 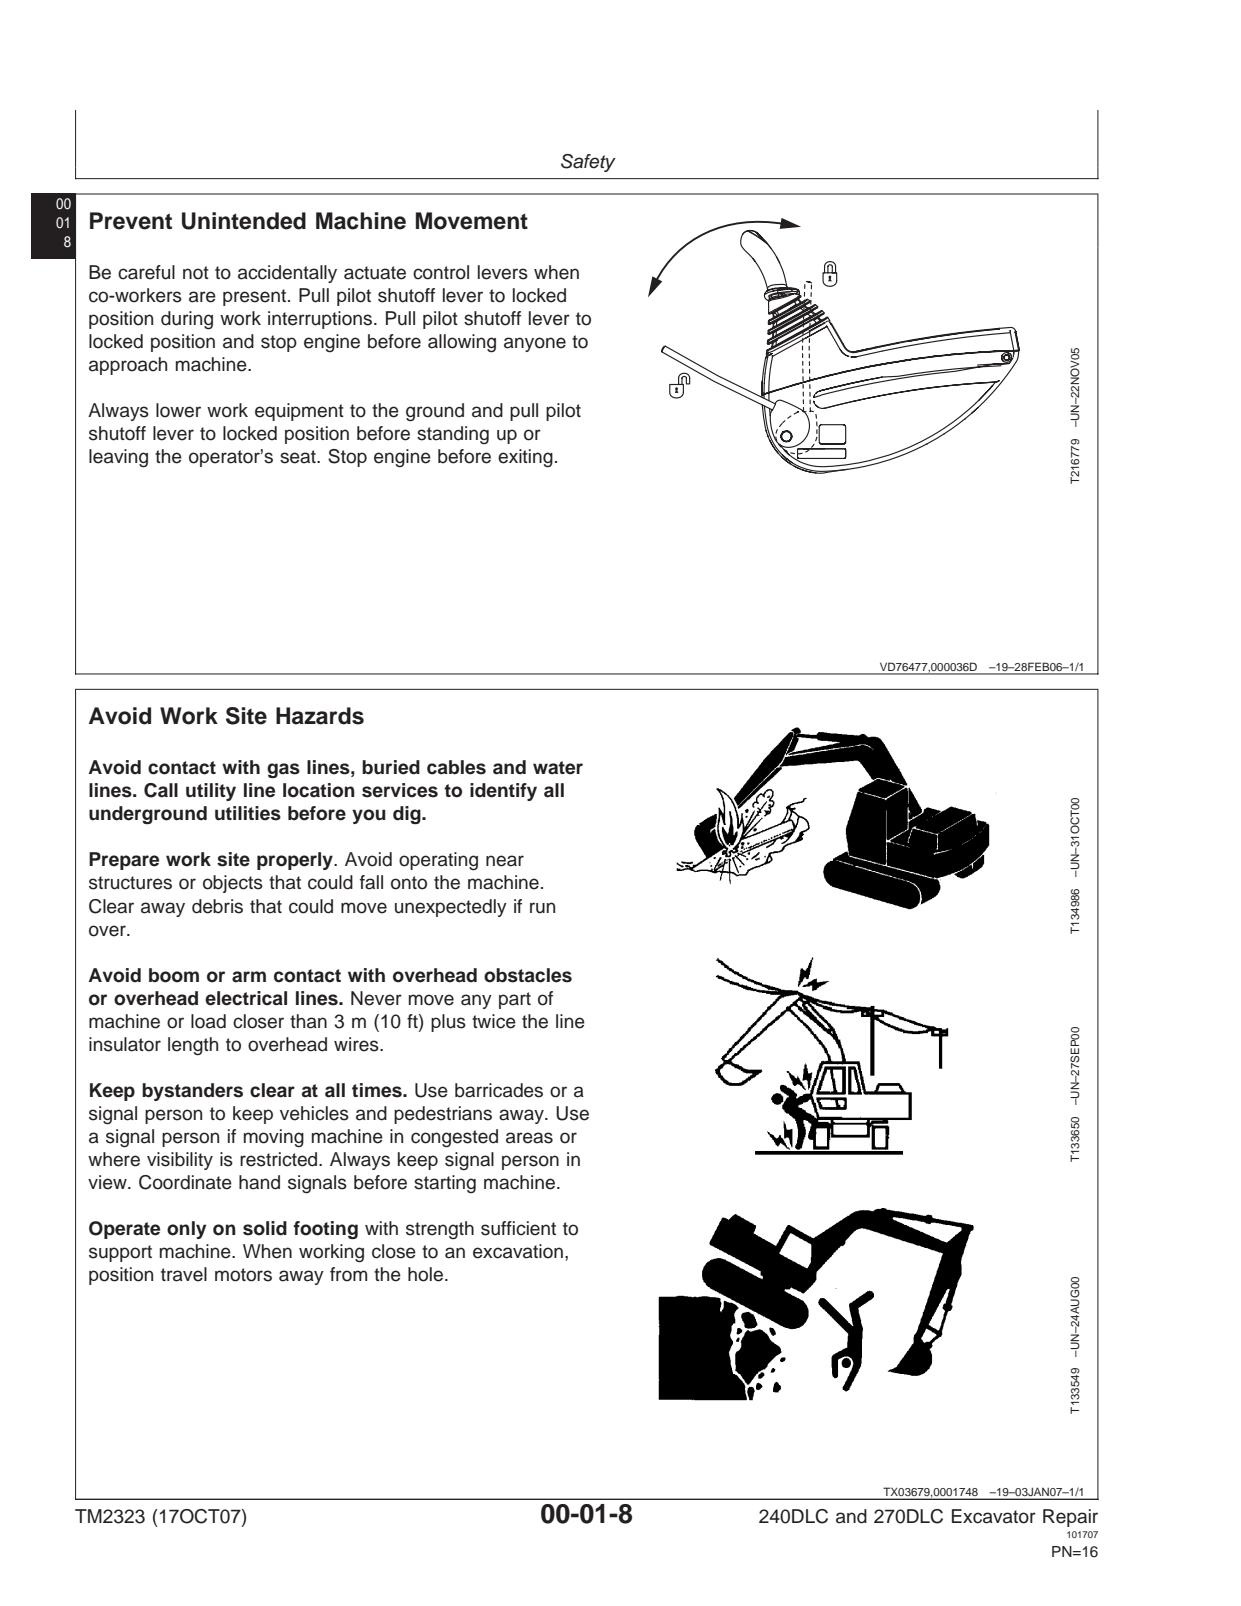 I want to click on visibility, so click(x=180, y=1161).
